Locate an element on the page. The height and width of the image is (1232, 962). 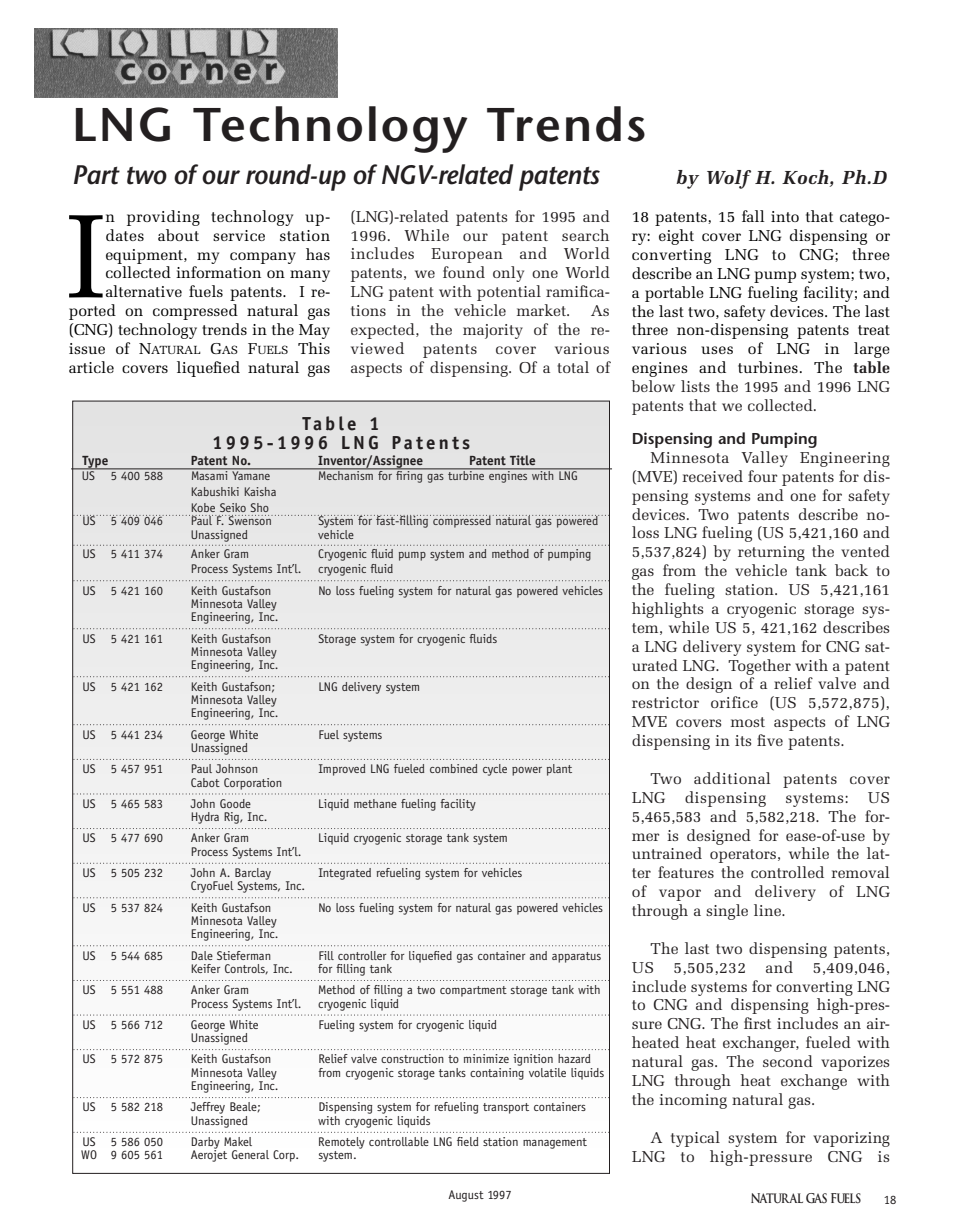
Darby is located at coordinates (205, 1144).
